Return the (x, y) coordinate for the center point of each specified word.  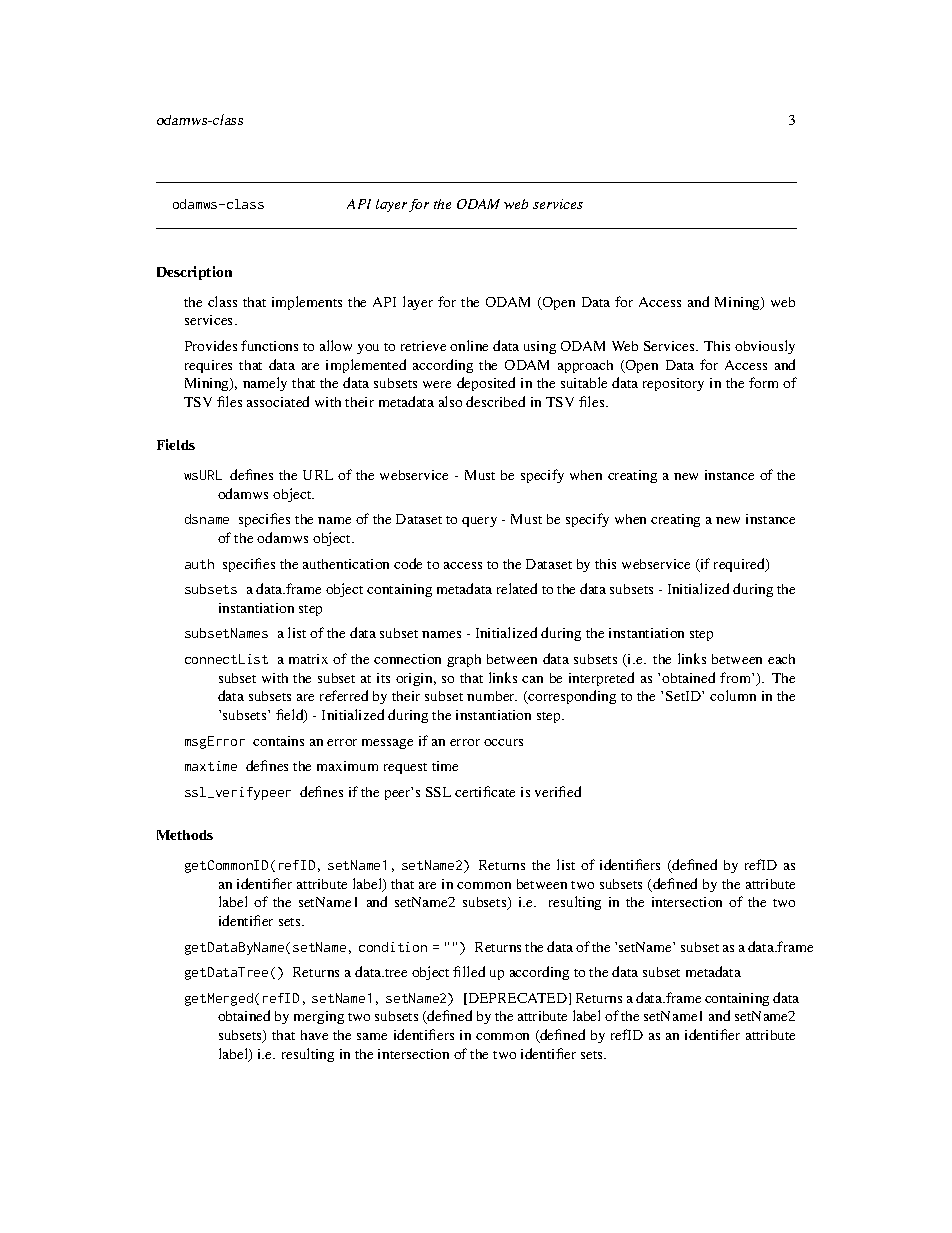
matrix (308, 659)
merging (319, 1017)
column (733, 695)
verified (558, 791)
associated (278, 401)
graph (464, 660)
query (479, 522)
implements (307, 303)
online (469, 345)
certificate (485, 791)
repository (673, 384)
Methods (185, 835)
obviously (765, 347)
